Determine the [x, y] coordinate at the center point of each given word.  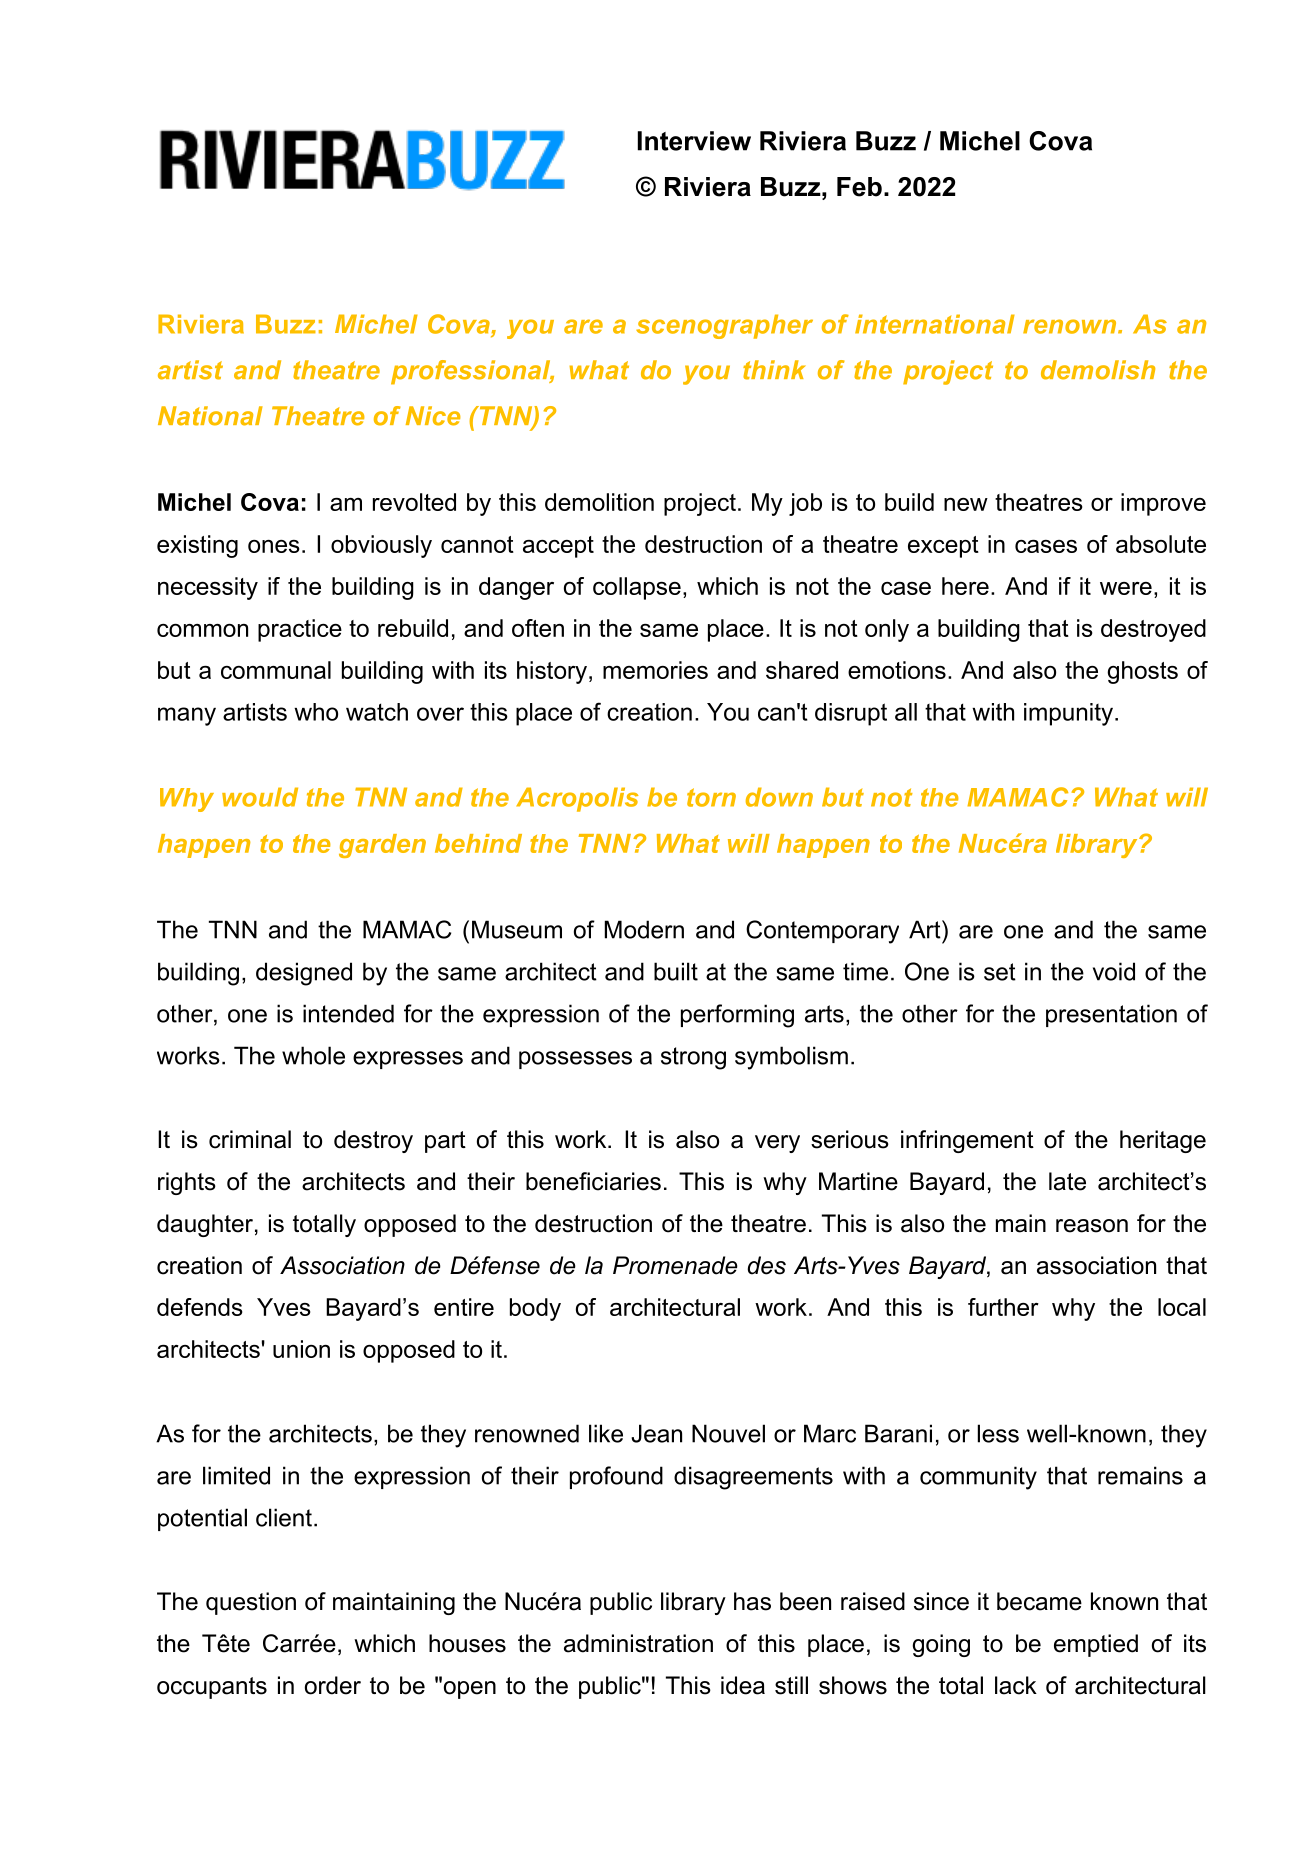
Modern [644, 929]
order [333, 1685]
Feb [859, 187]
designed [304, 974]
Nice [433, 416]
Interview [694, 141]
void [1114, 971]
